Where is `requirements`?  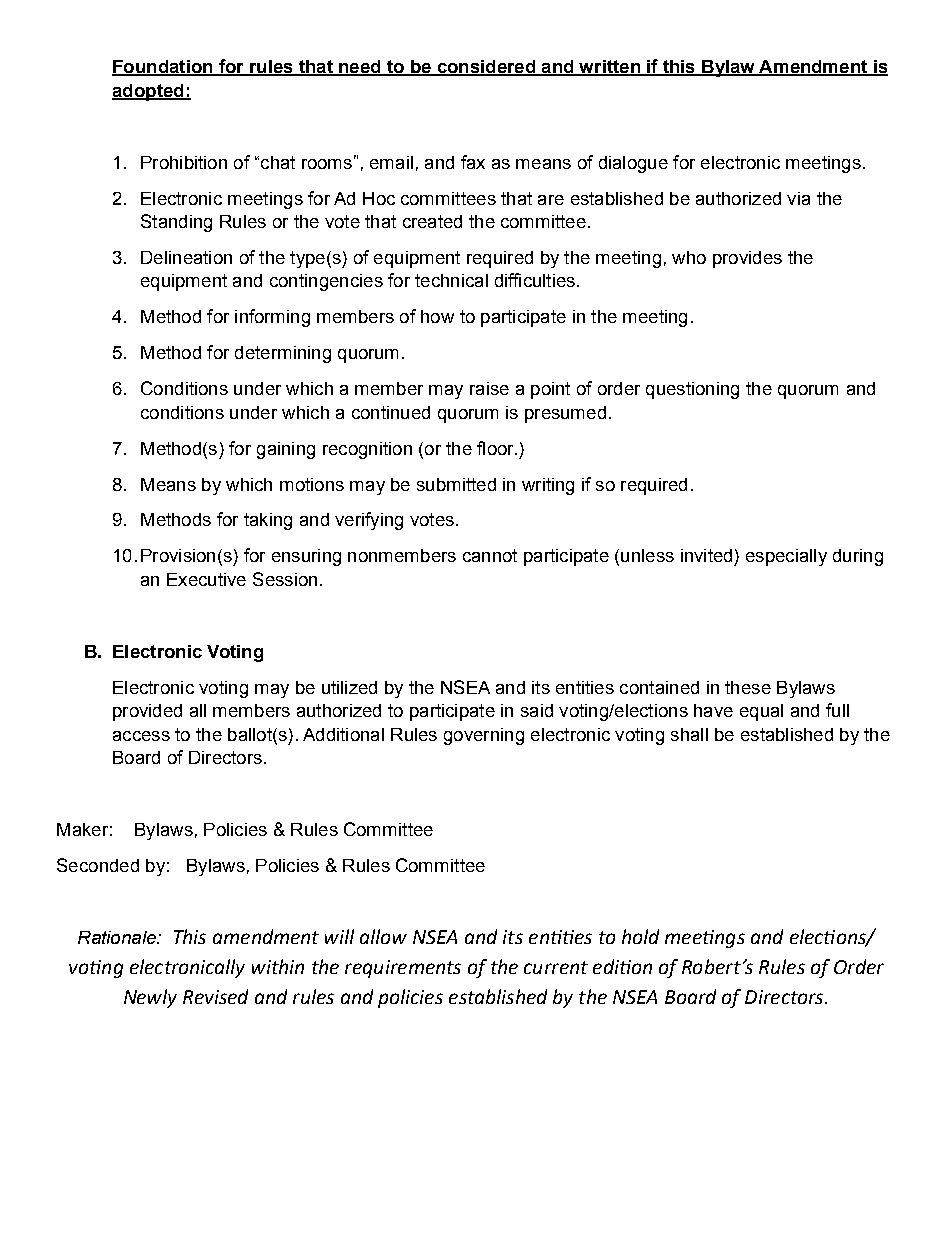
requirements is located at coordinates (403, 969).
